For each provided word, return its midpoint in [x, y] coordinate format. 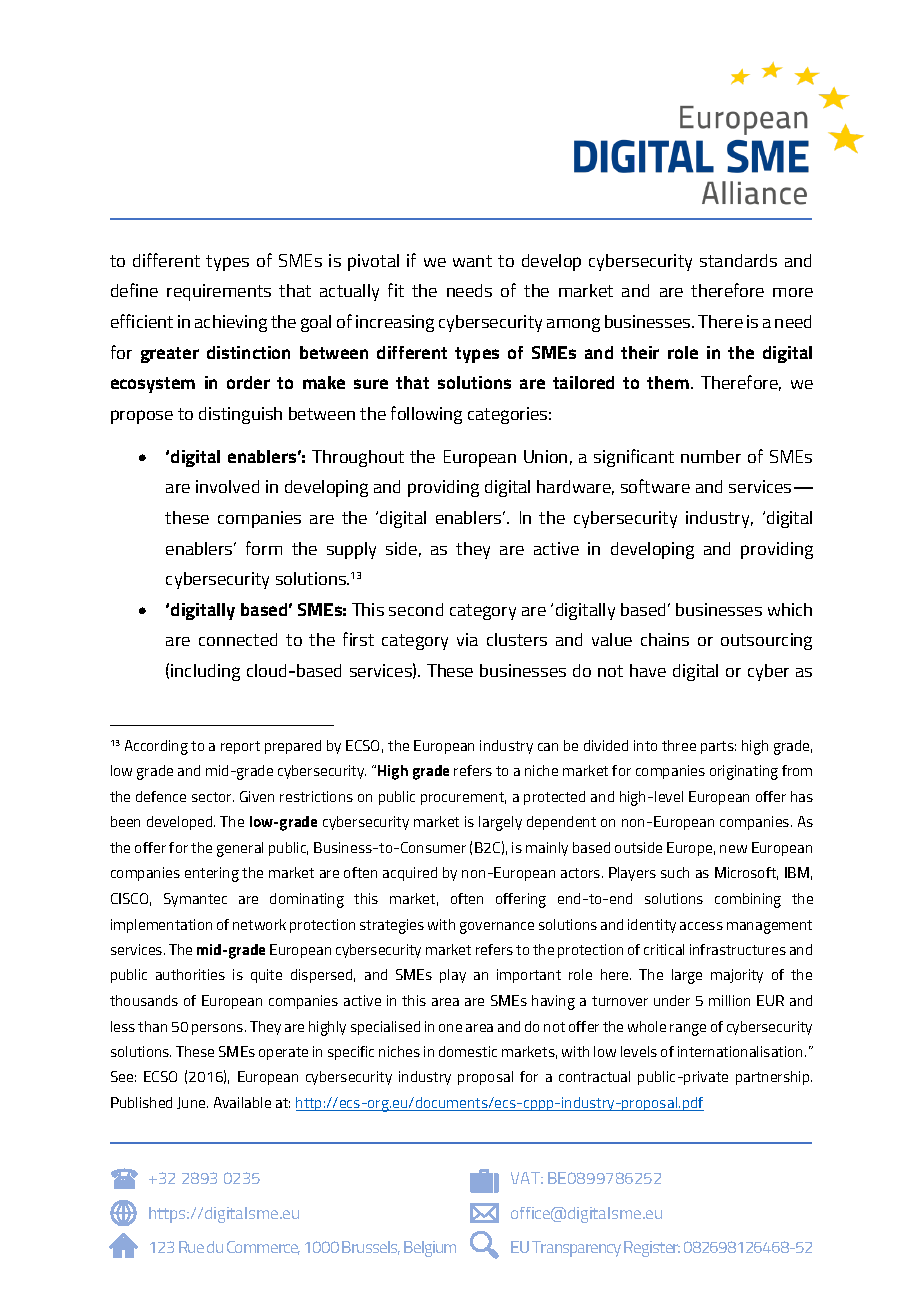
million [729, 1000]
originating [744, 772]
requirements [219, 292]
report [240, 747]
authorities [190, 974]
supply [351, 550]
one [450, 1028]
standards [738, 260]
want [472, 261]
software [655, 486]
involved [227, 486]
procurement [463, 798]
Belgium [430, 1249]
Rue [191, 1247]
